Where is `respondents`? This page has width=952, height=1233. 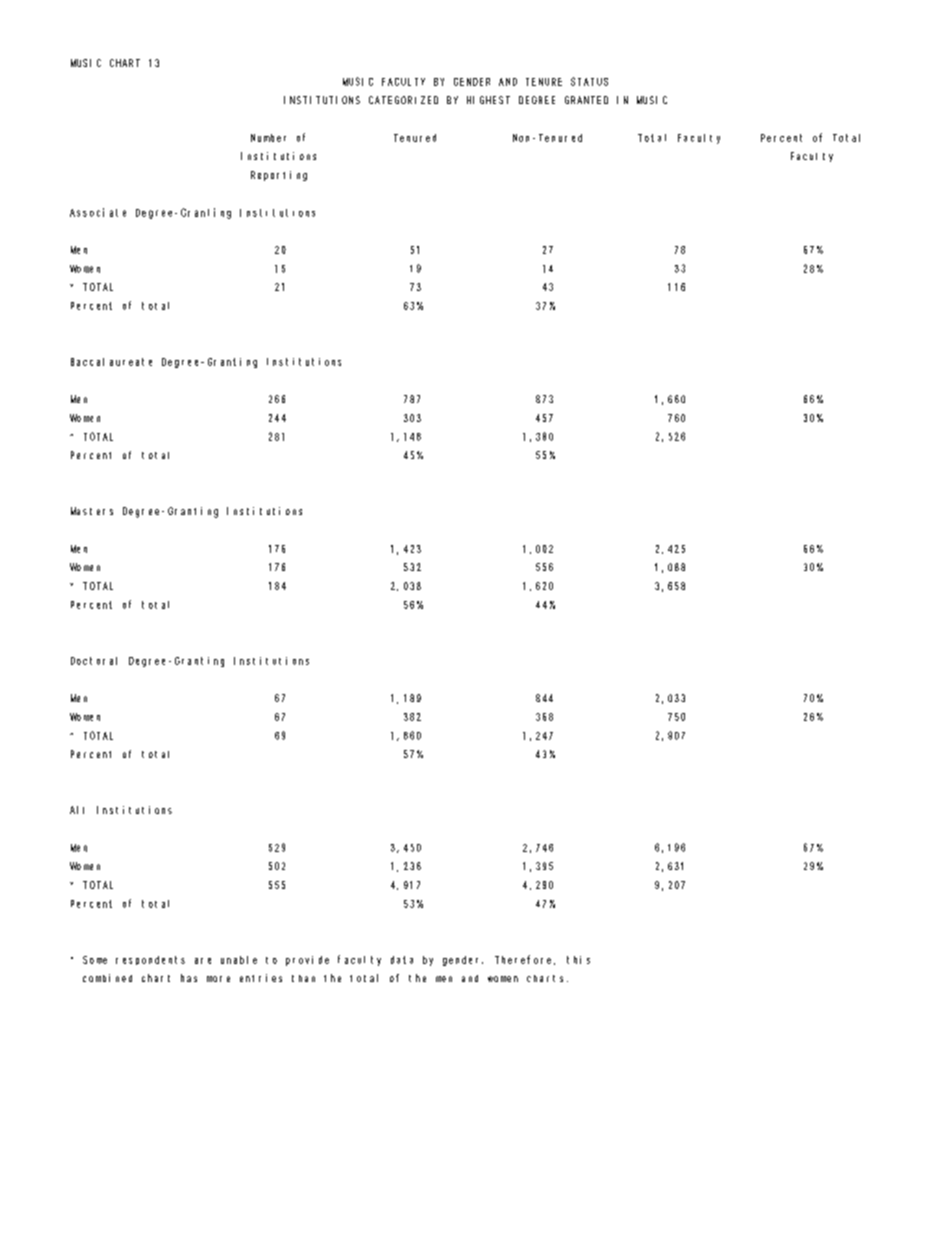 respondents is located at coordinates (150, 960).
